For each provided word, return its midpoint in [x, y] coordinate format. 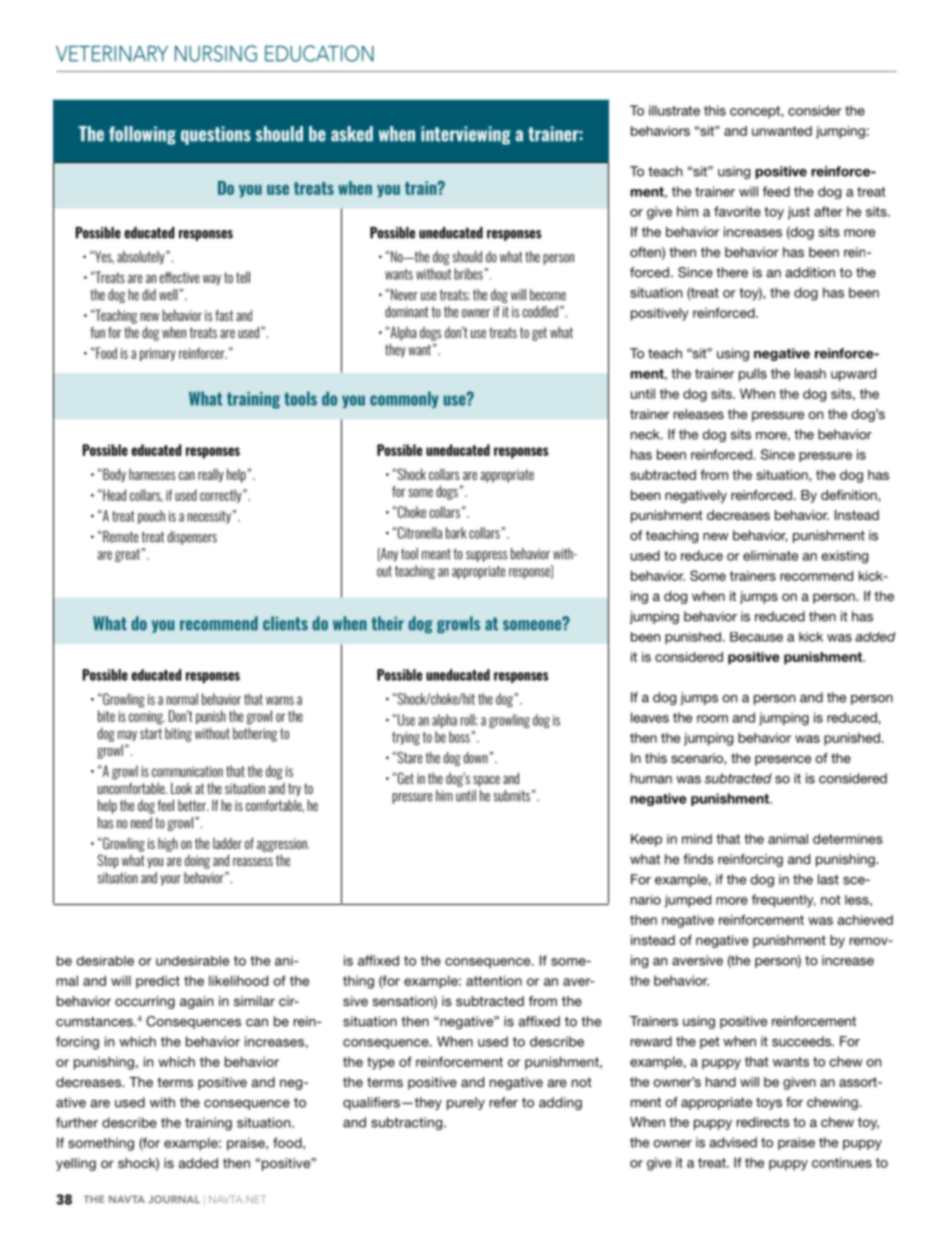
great [127, 555]
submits [511, 796]
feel [166, 805]
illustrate [674, 110]
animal [788, 839]
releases [699, 414]
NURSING [216, 53]
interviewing [466, 135]
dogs [447, 492]
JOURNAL [174, 1199]
